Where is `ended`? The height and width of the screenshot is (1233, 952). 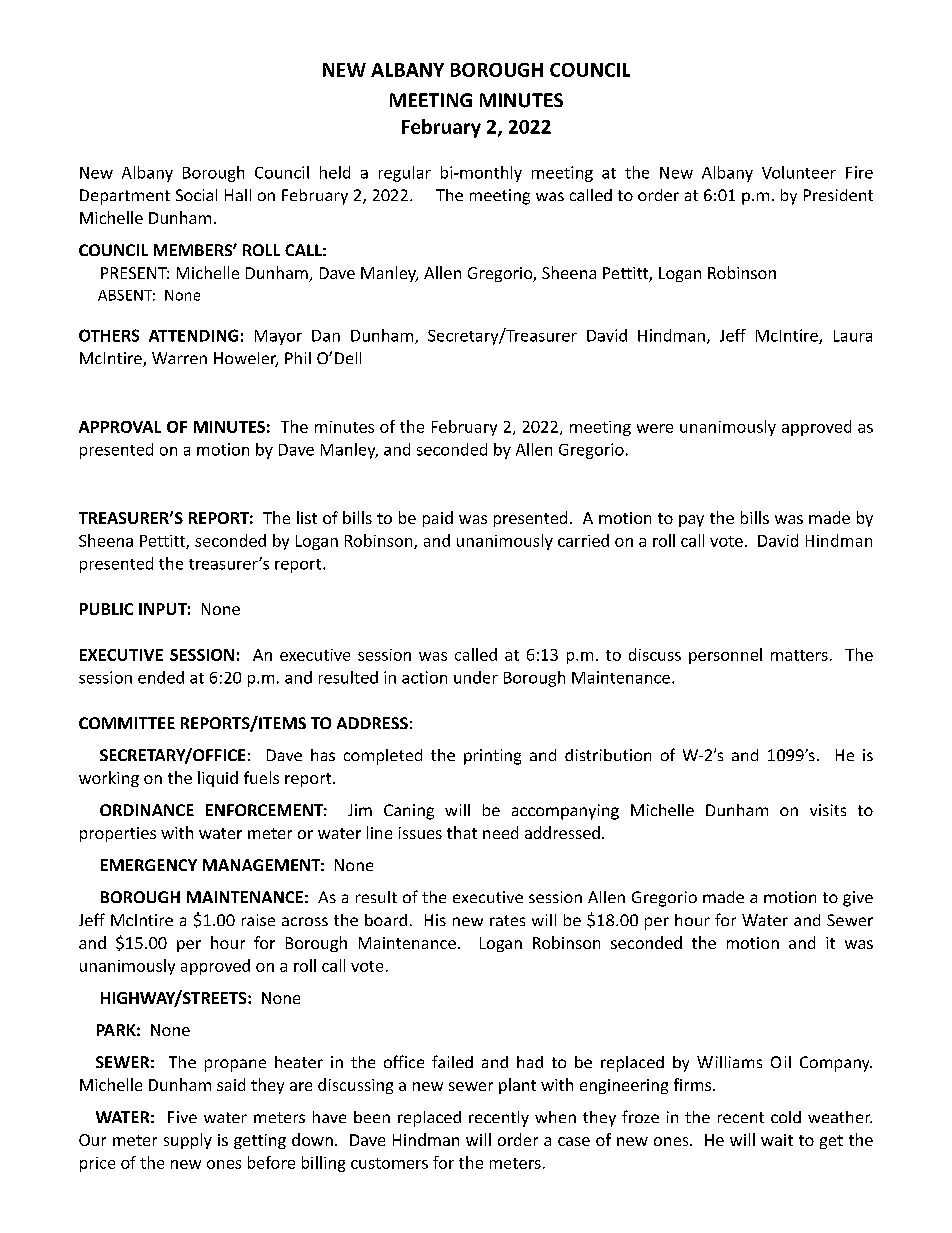 ended is located at coordinates (161, 677).
